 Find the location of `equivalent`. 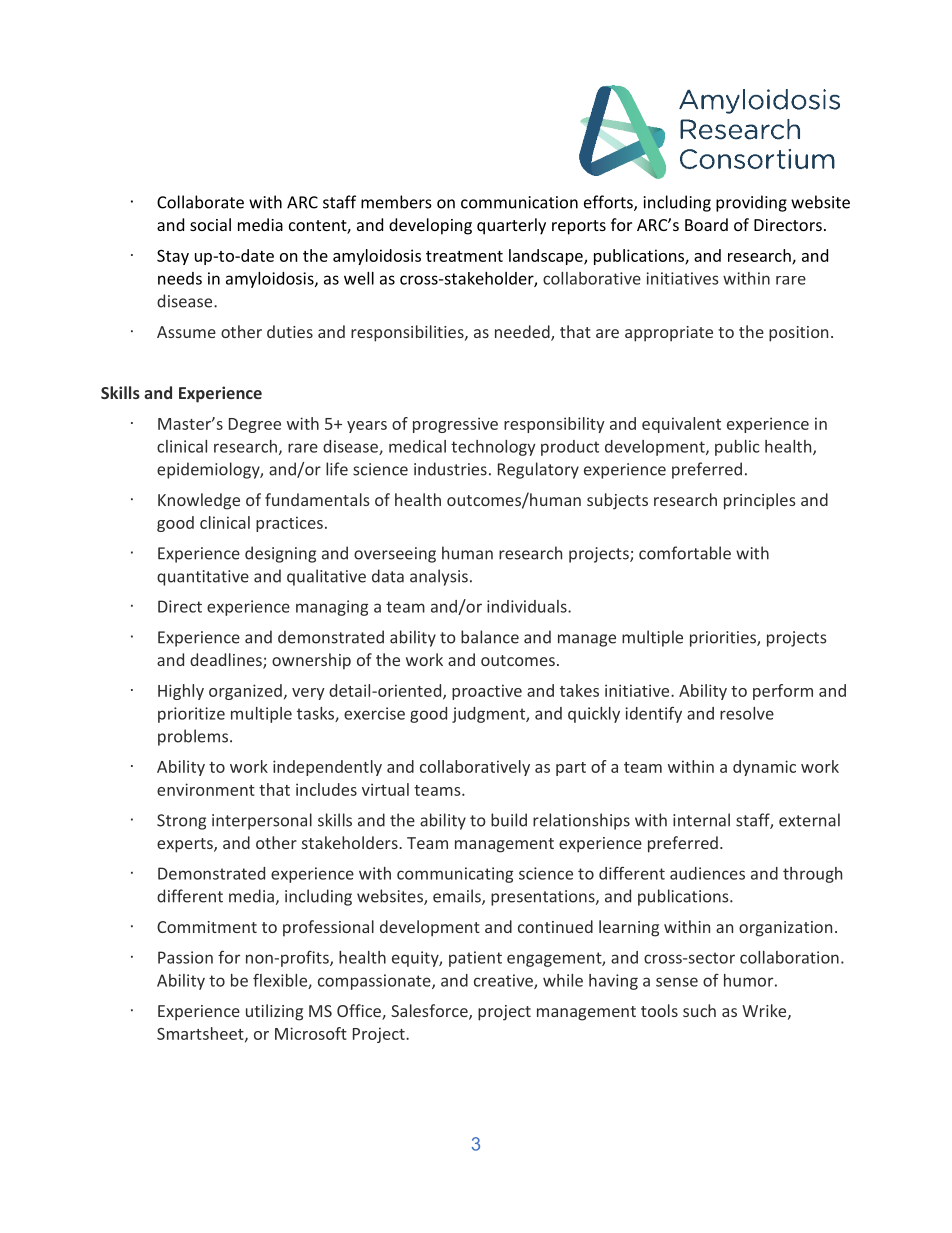

equivalent is located at coordinates (681, 425).
